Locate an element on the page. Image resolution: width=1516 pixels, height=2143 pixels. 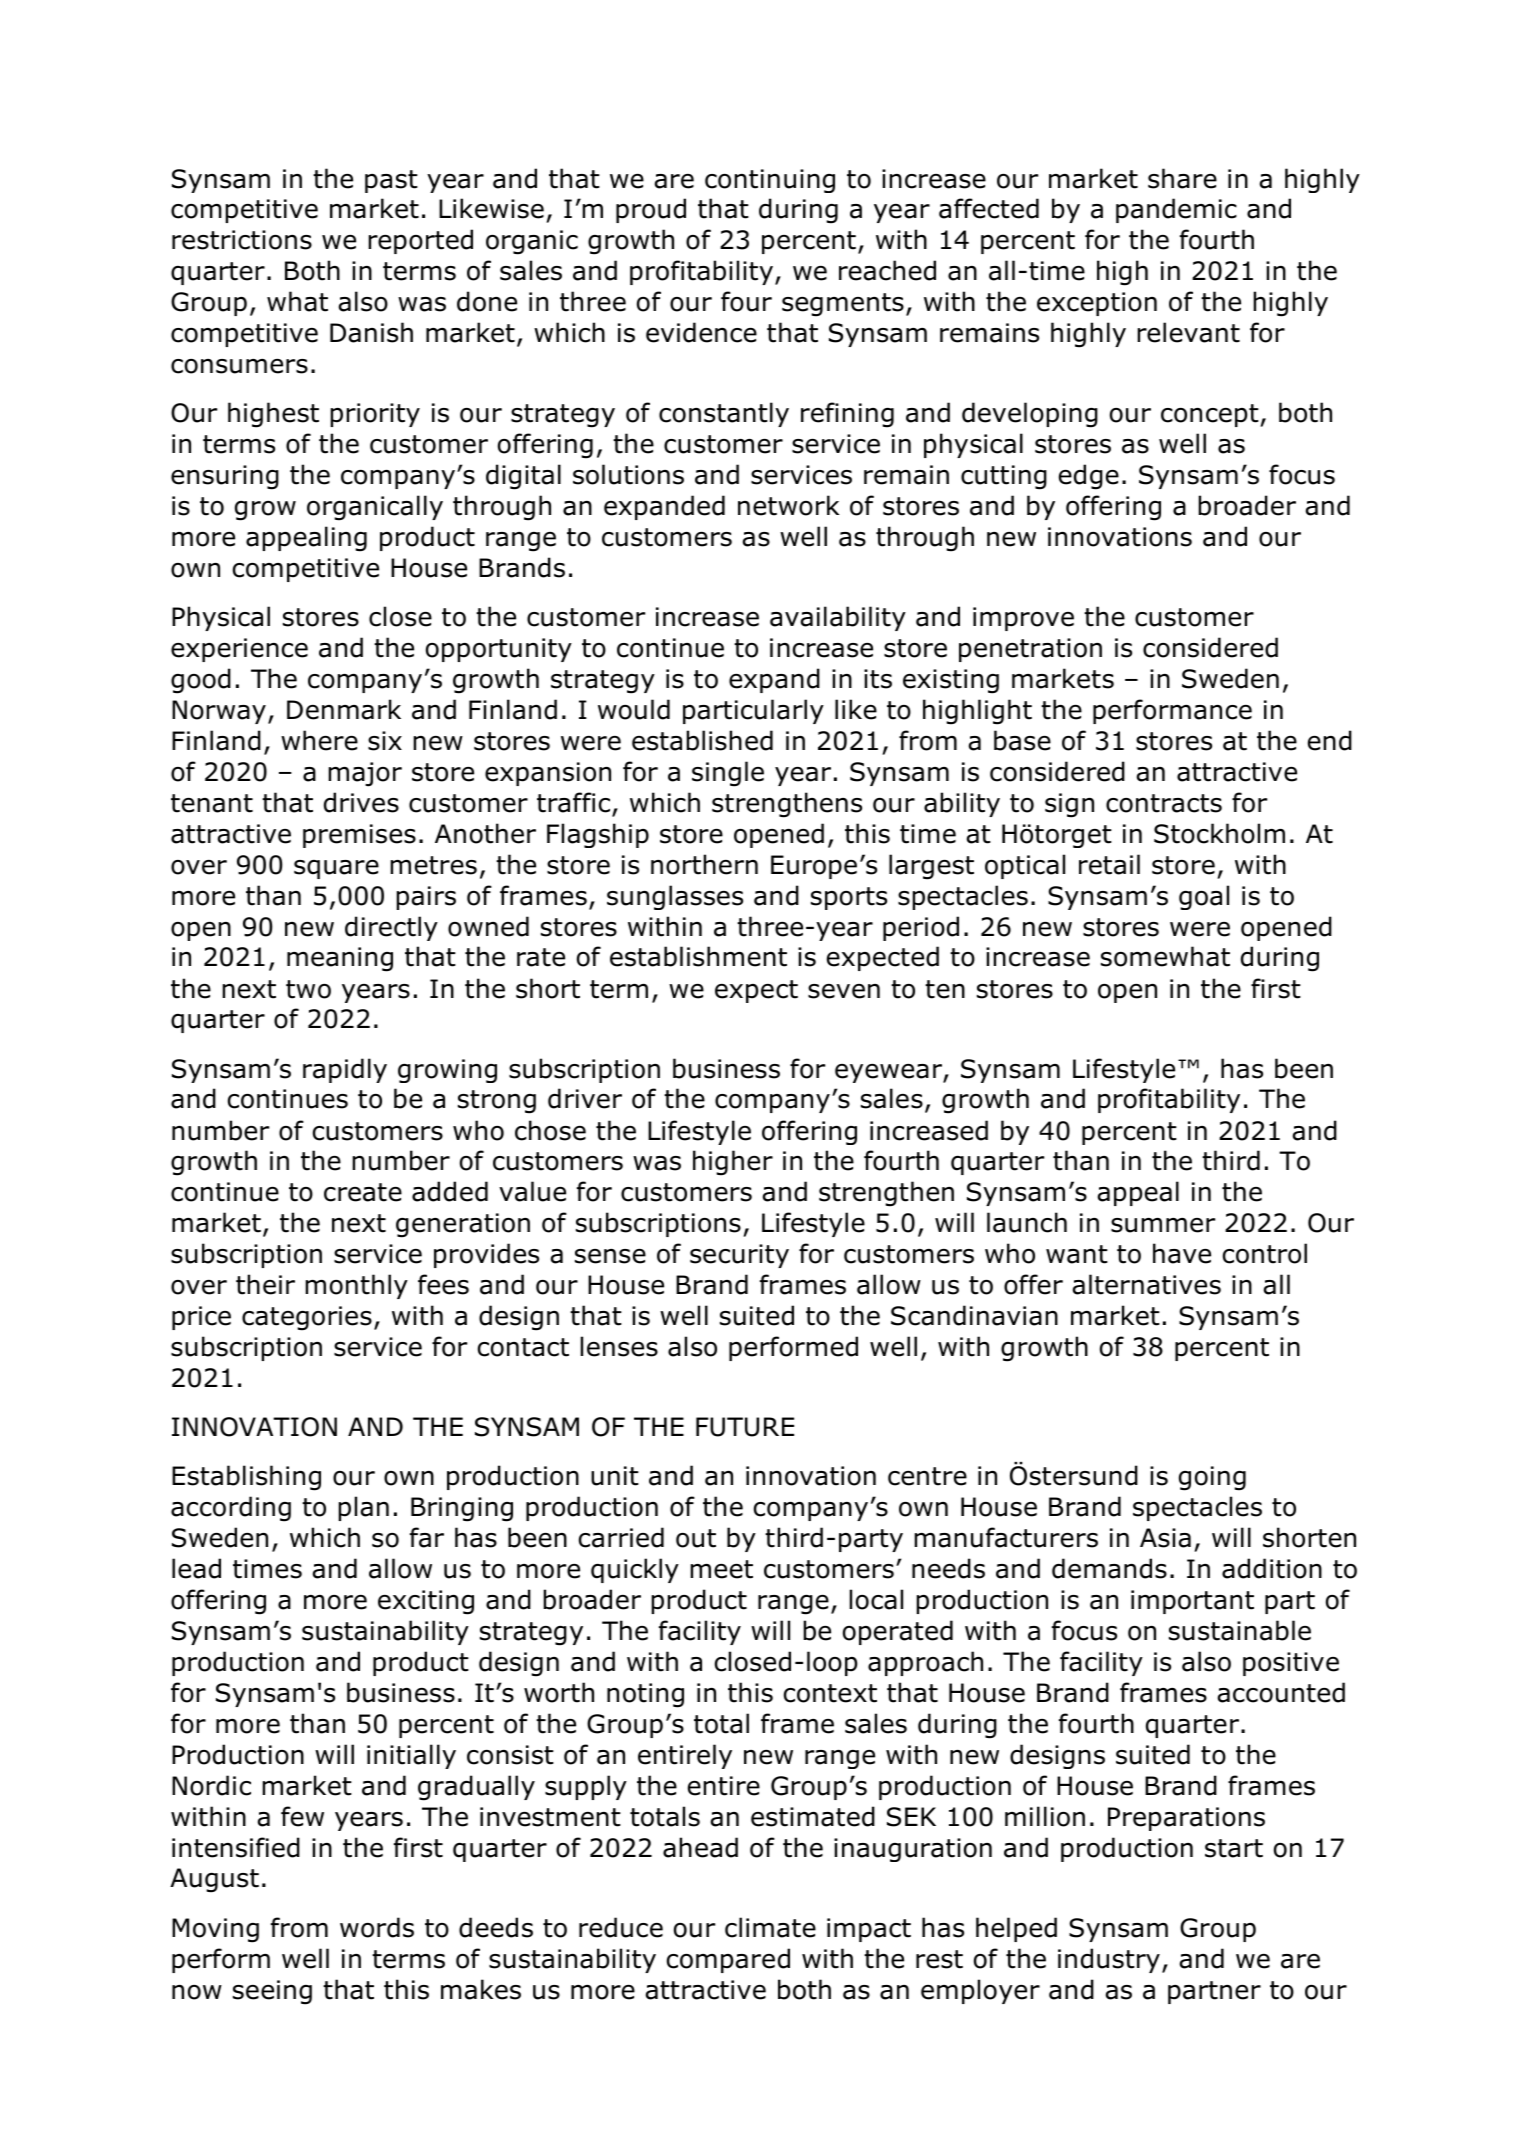
past is located at coordinates (391, 181).
